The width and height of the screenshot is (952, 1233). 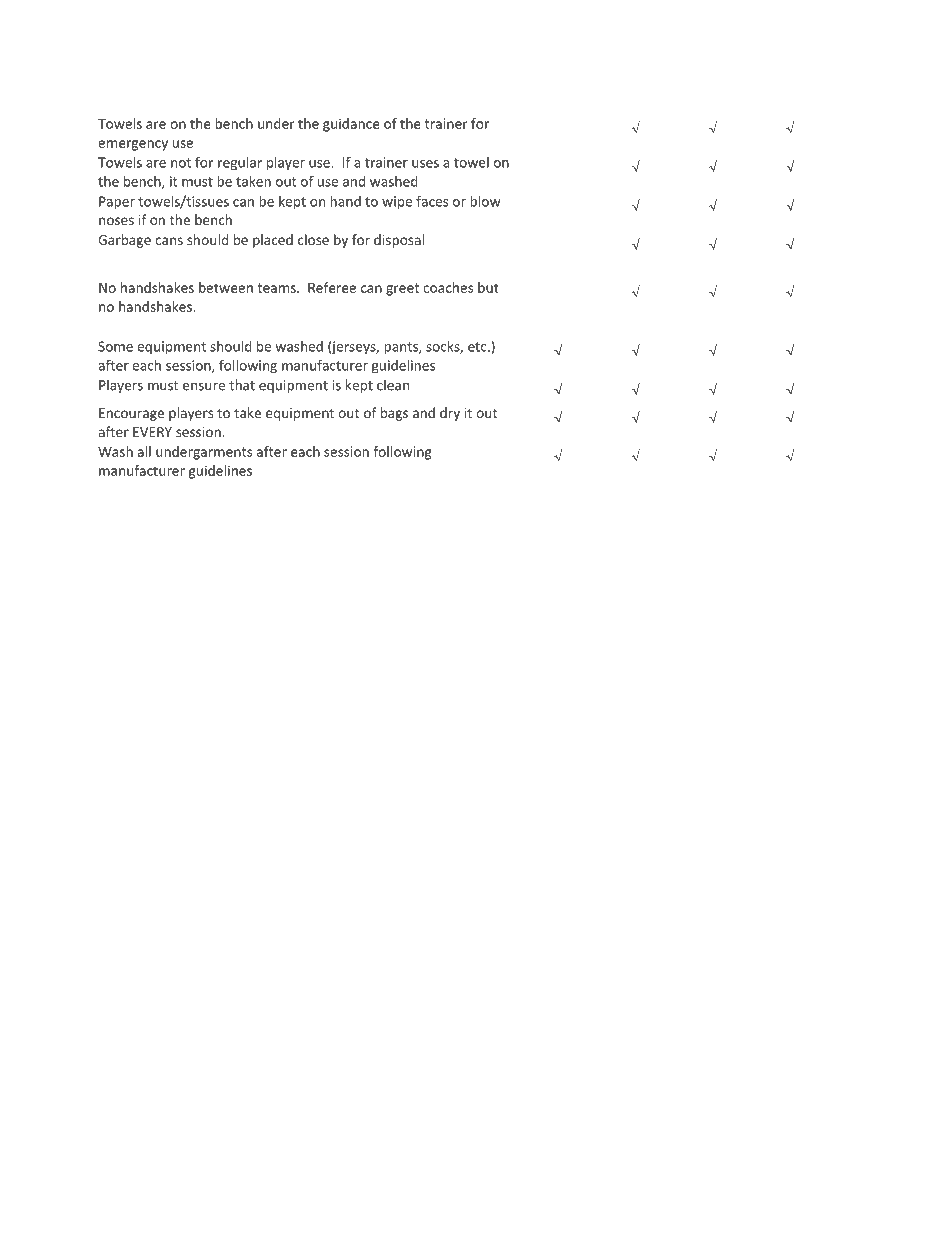 What do you see at coordinates (226, 287) in the screenshot?
I see `between` at bounding box center [226, 287].
